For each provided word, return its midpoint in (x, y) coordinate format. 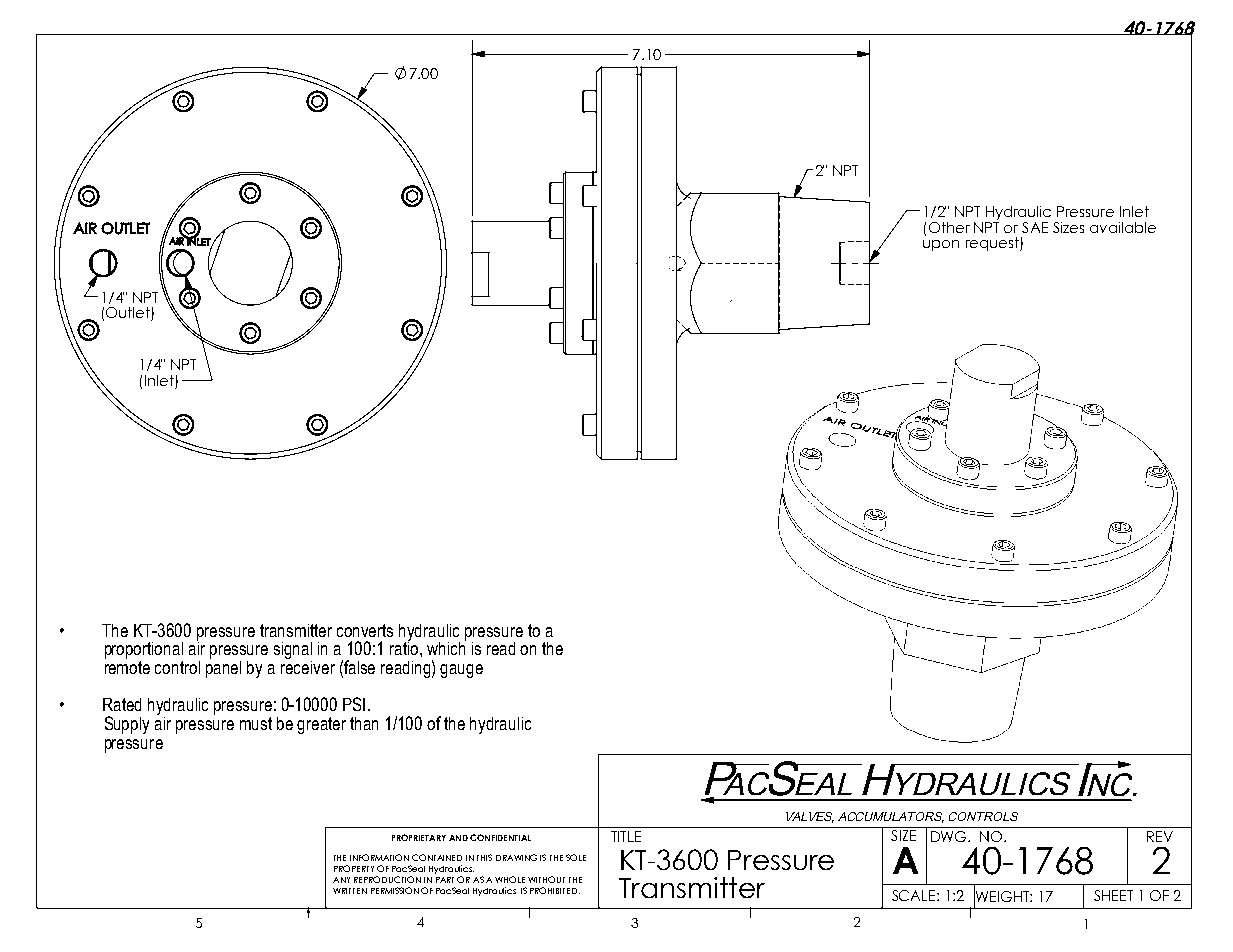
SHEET (1113, 895)
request (993, 244)
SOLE (576, 857)
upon (941, 245)
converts (365, 630)
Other (949, 227)
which (446, 647)
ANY (341, 880)
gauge (461, 671)
